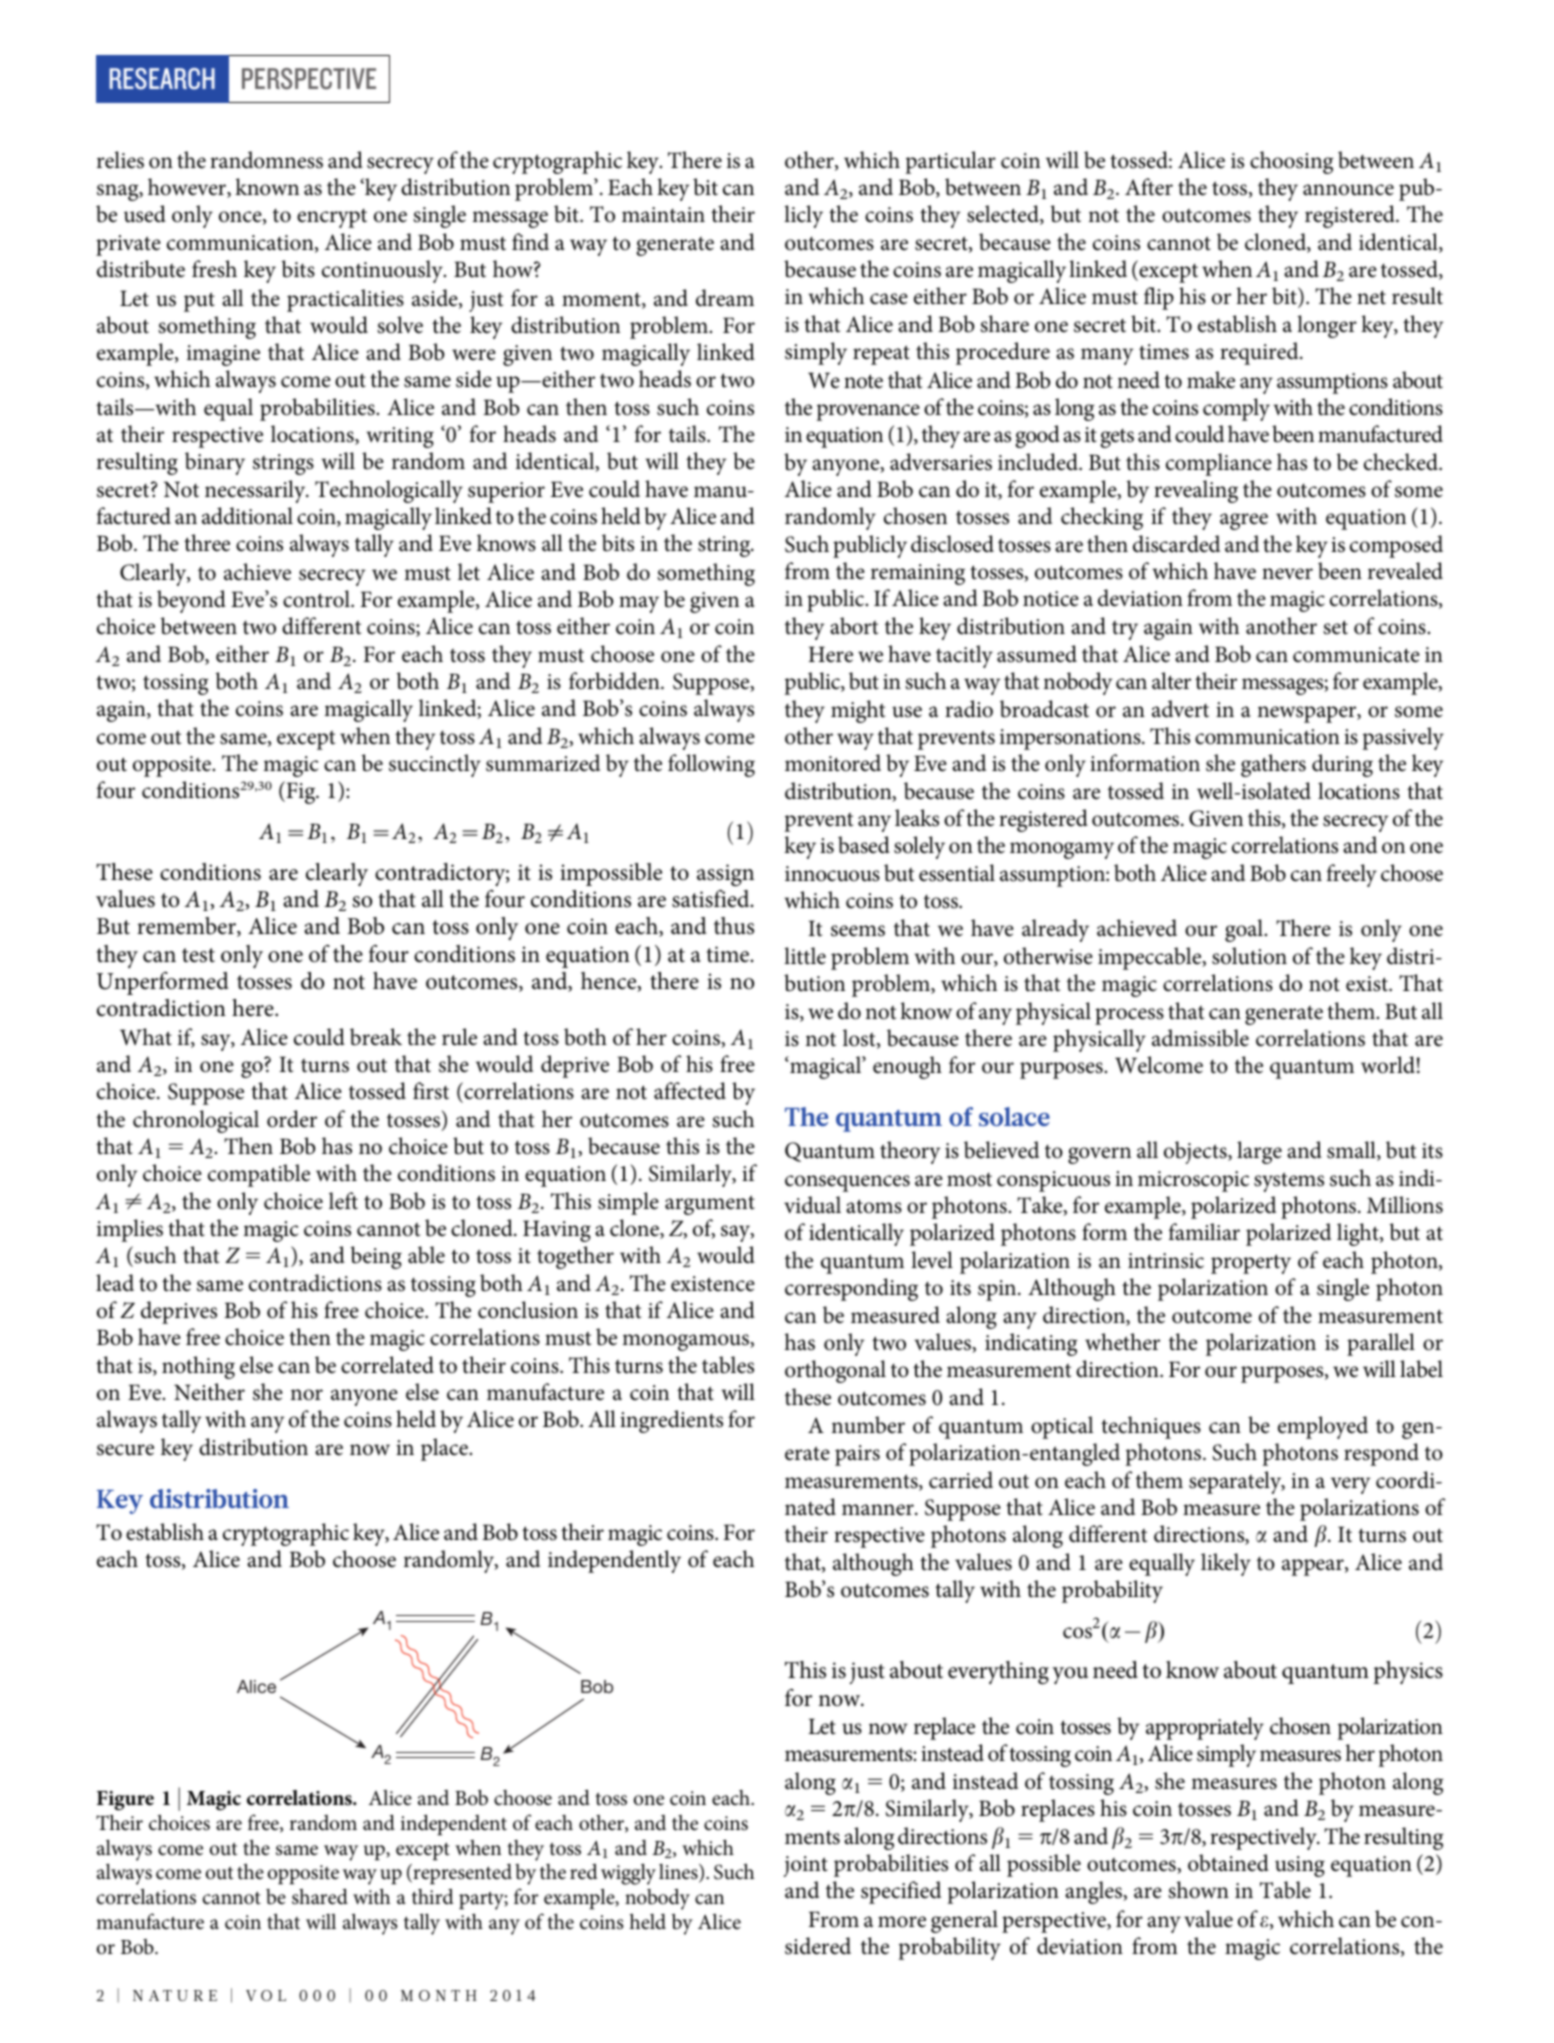 The image size is (1554, 2043). I want to click on choosing, so click(1291, 162).
